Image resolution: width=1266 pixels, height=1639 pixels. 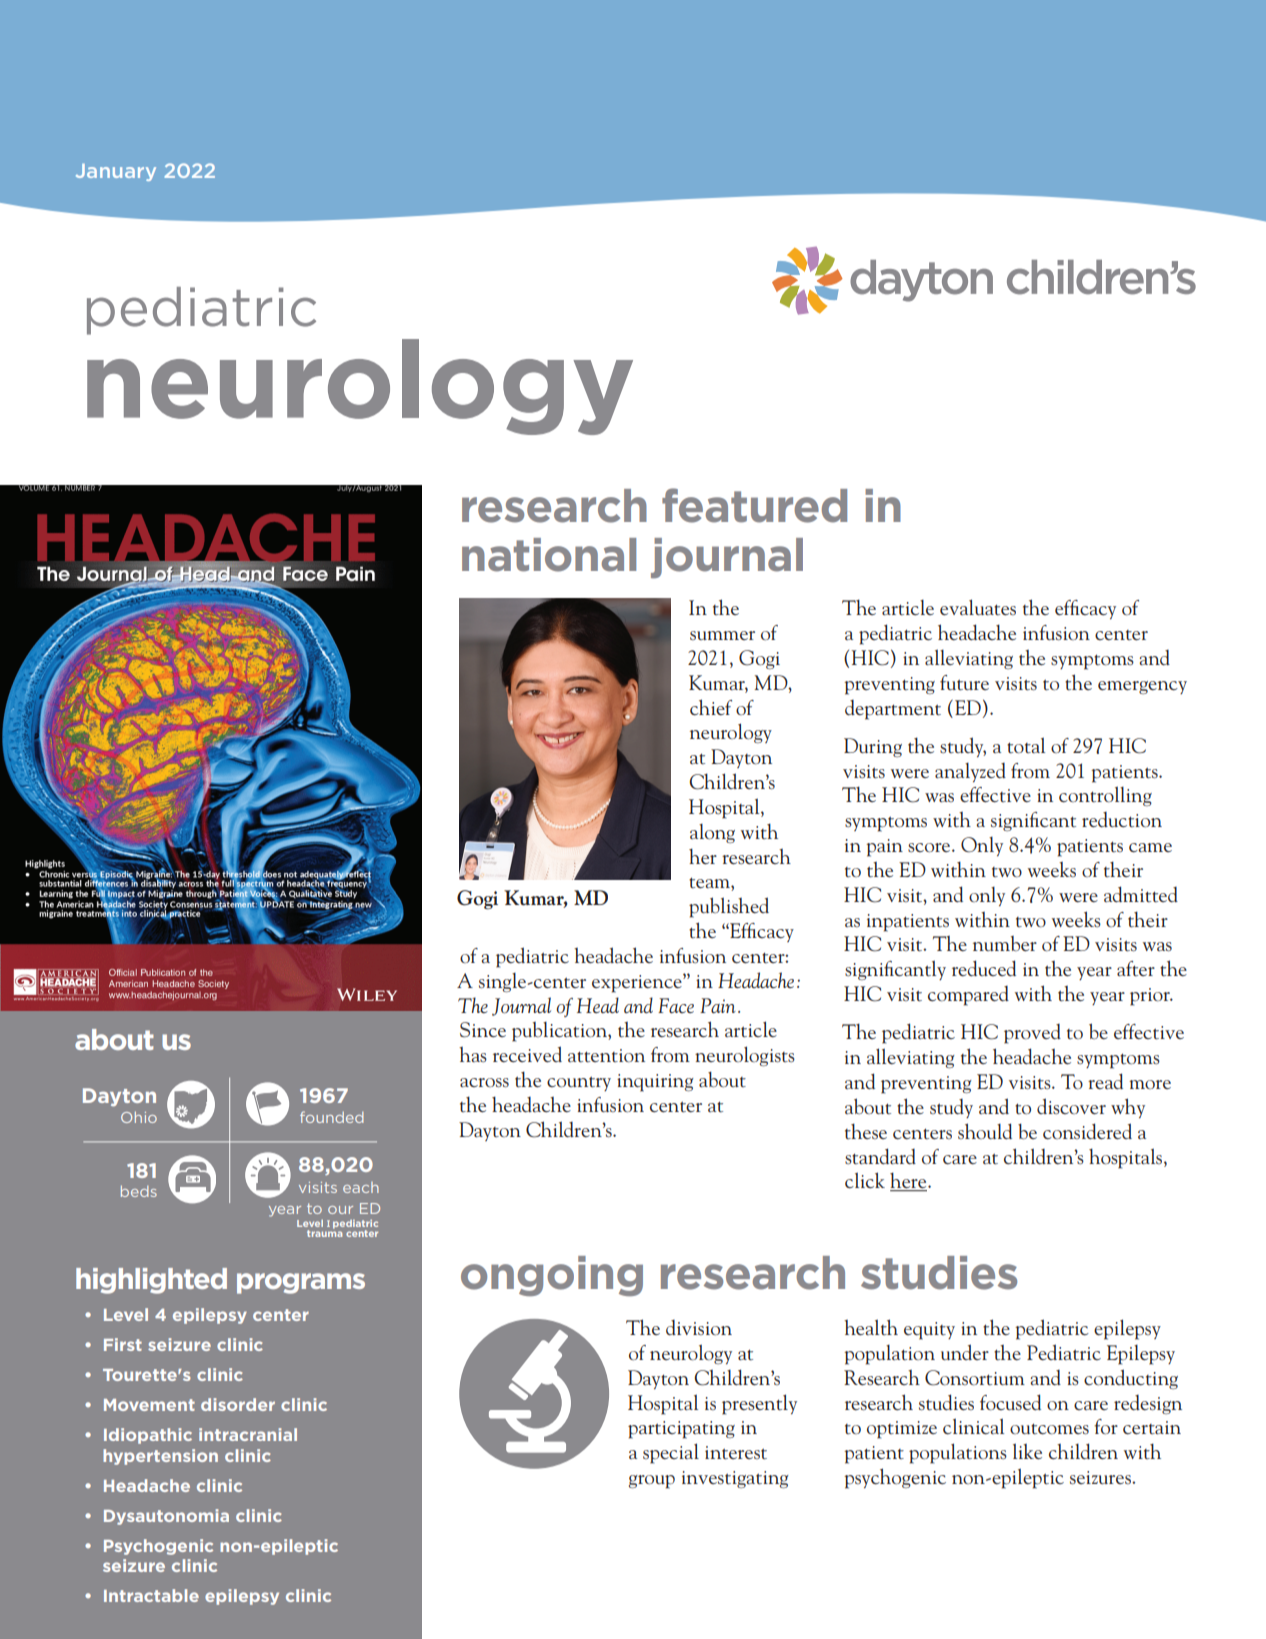 I want to click on group, so click(x=652, y=1482).
